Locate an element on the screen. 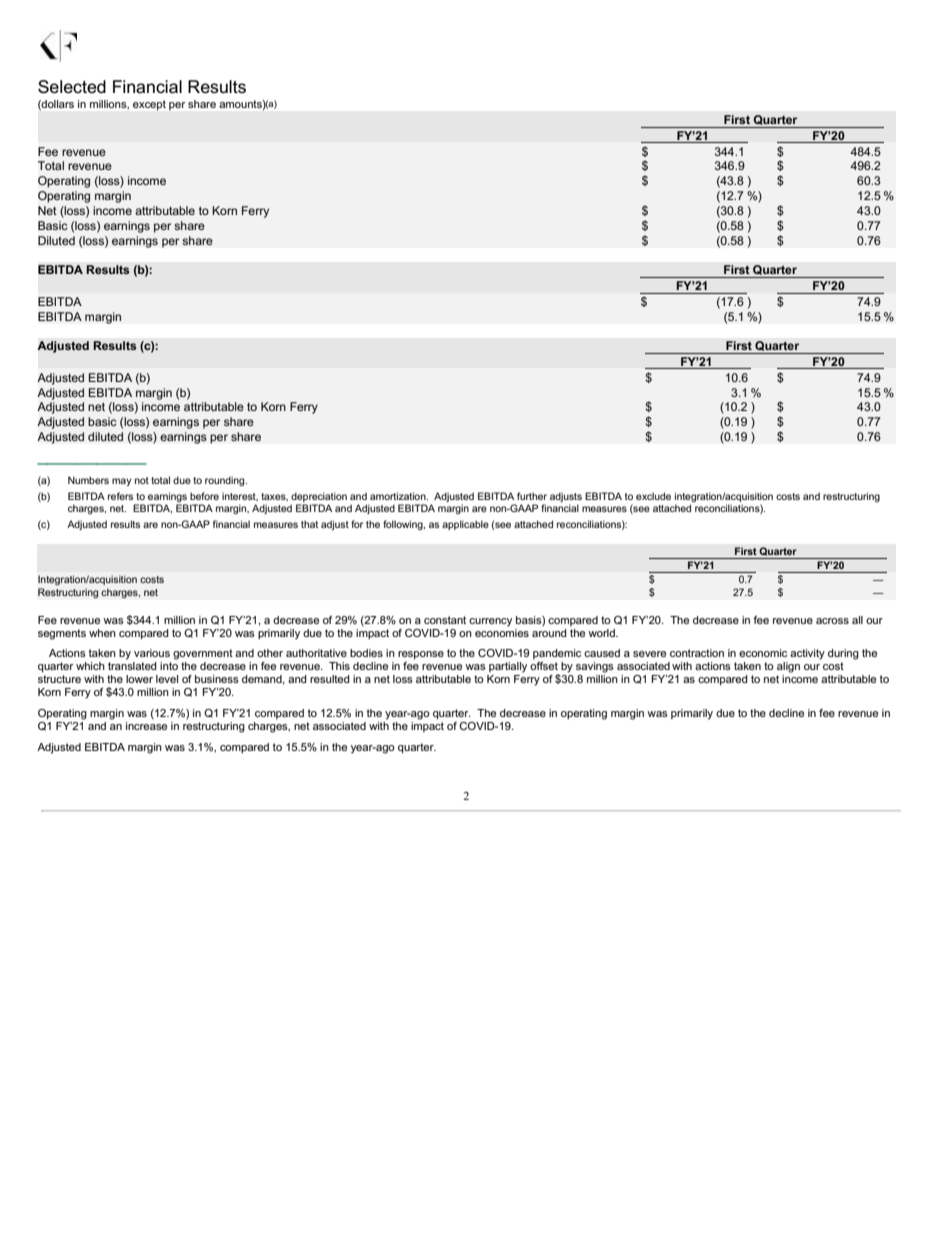 Image resolution: width=952 pixels, height=1233 pixels. except is located at coordinates (149, 105).
